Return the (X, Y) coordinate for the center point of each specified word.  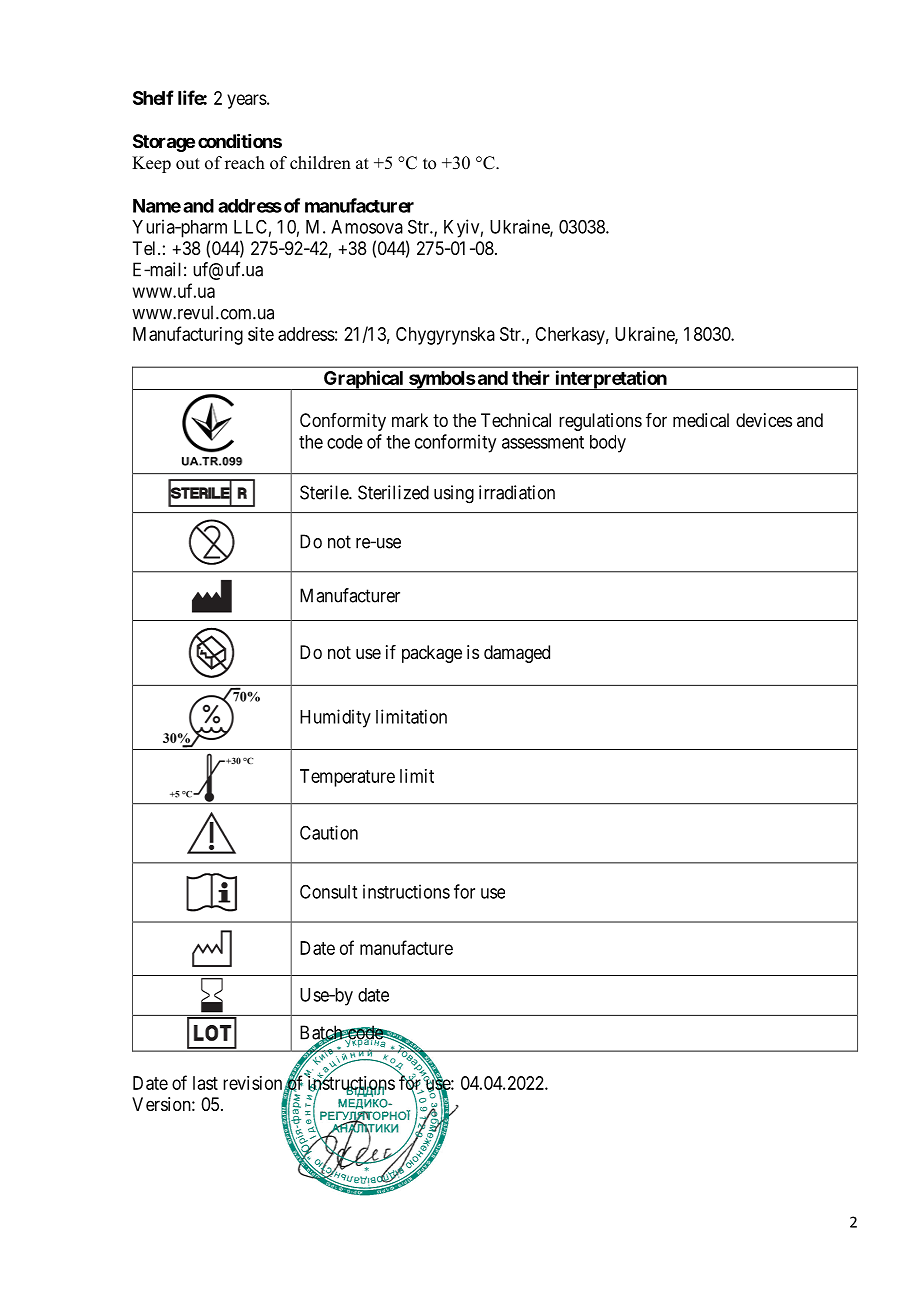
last (205, 1083)
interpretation (611, 380)
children (320, 163)
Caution (329, 832)
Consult (328, 891)
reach (245, 163)
